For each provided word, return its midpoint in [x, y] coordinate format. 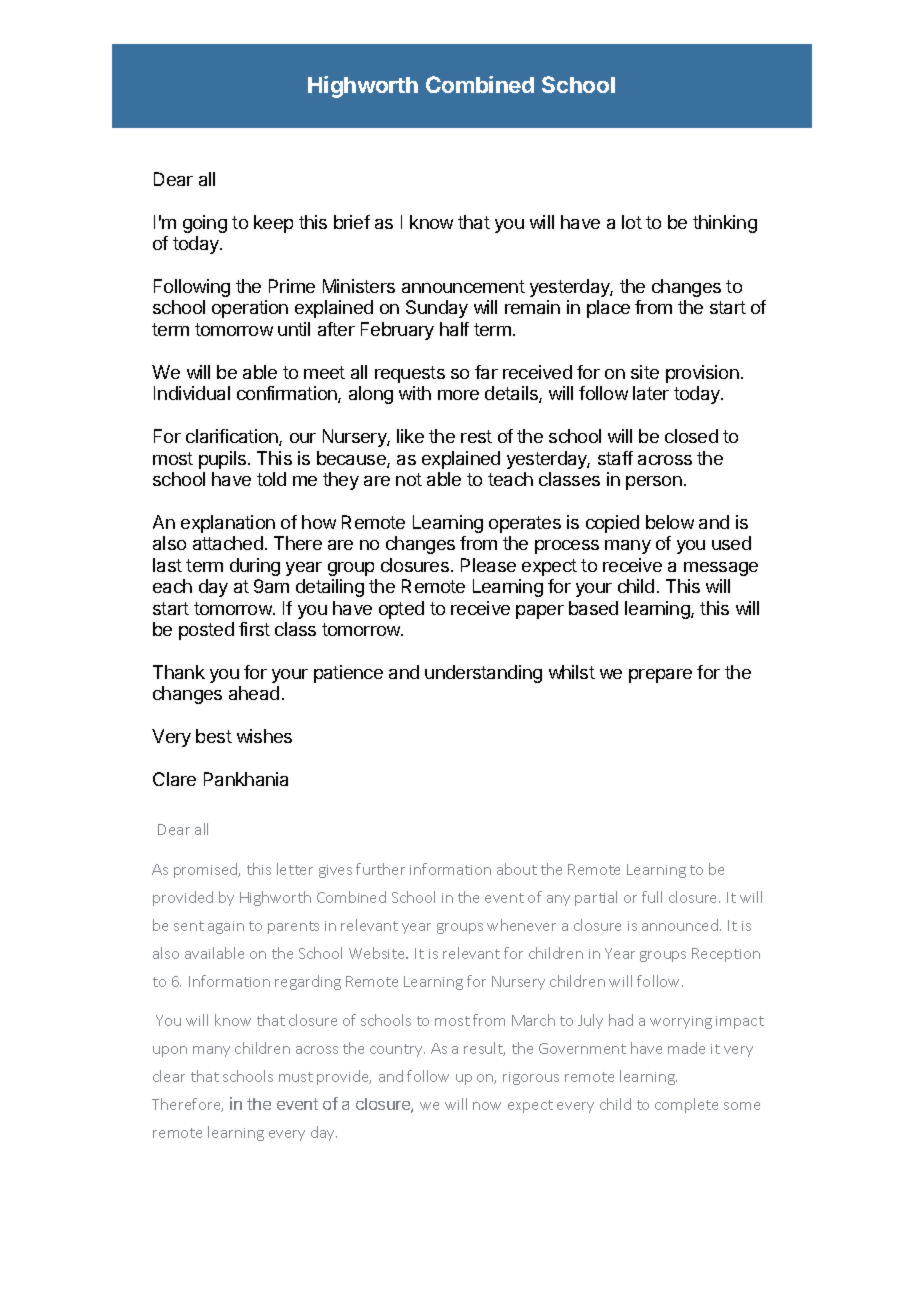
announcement [463, 286]
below [670, 522]
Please [488, 565]
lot [632, 222]
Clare [174, 779]
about [517, 869]
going [205, 224]
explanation [228, 524]
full [652, 897]
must [296, 1077]
